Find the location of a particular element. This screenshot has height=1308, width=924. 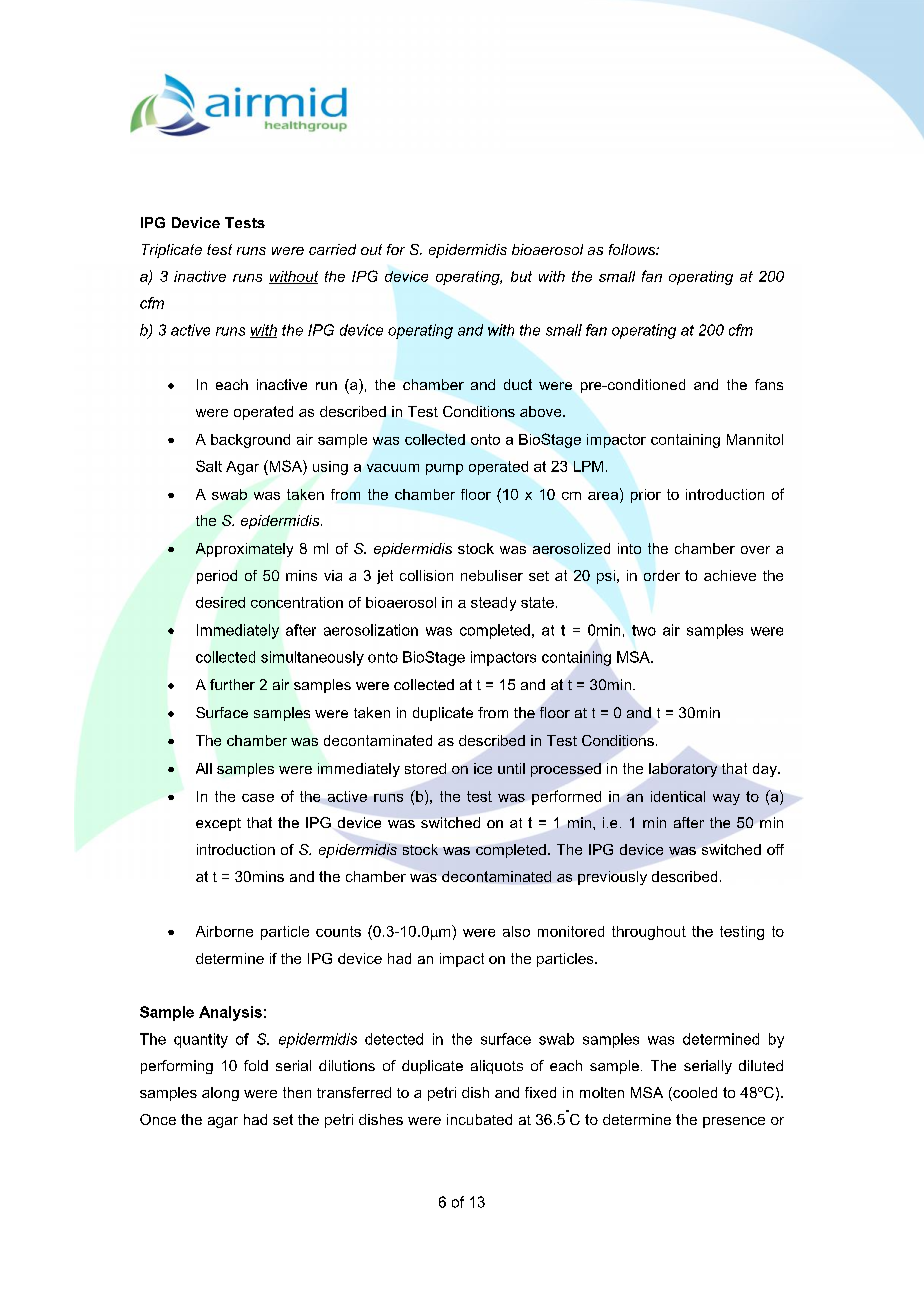

further is located at coordinates (232, 684).
